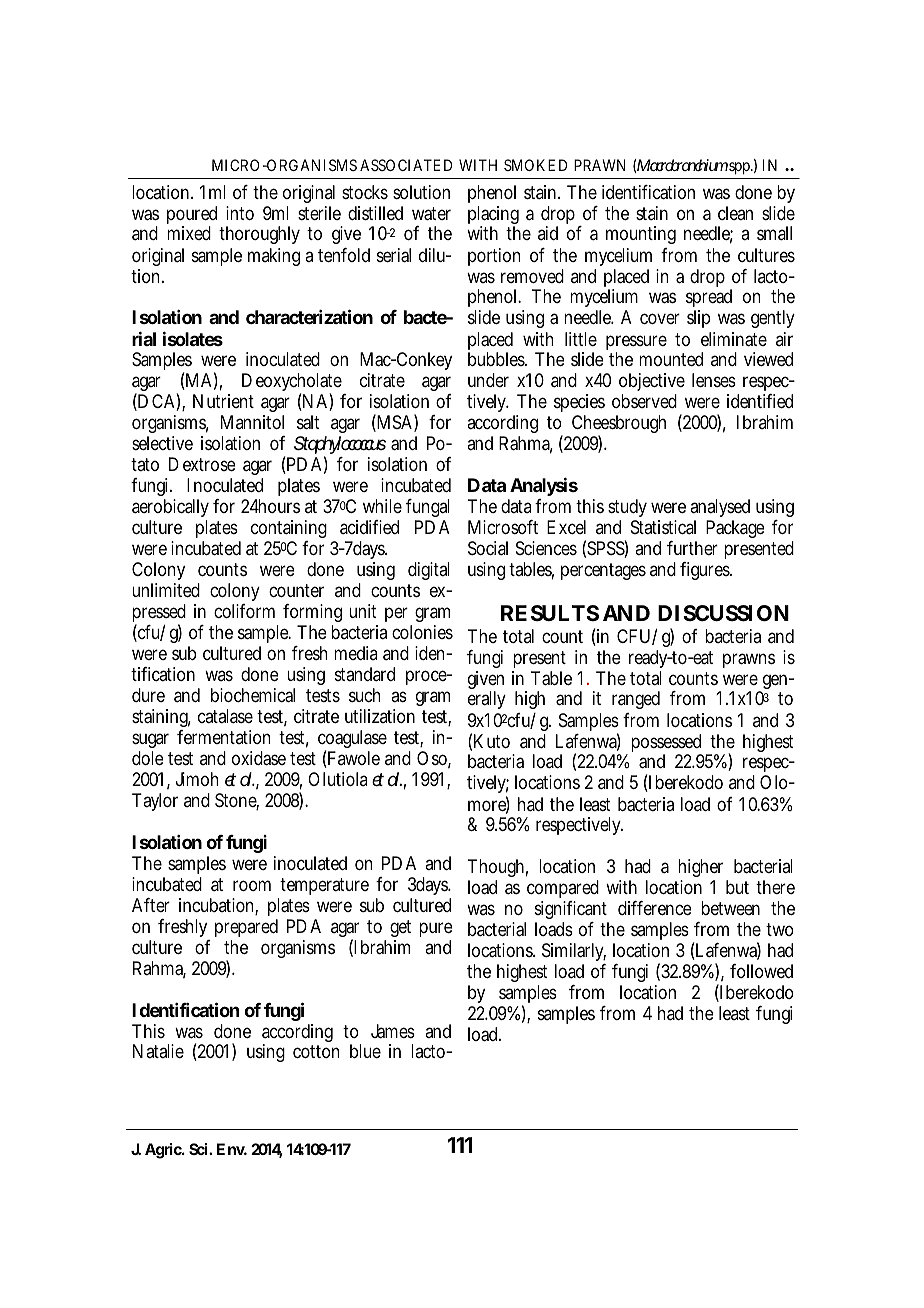 The height and width of the screenshot is (1308, 924). I want to click on ranged, so click(636, 700).
